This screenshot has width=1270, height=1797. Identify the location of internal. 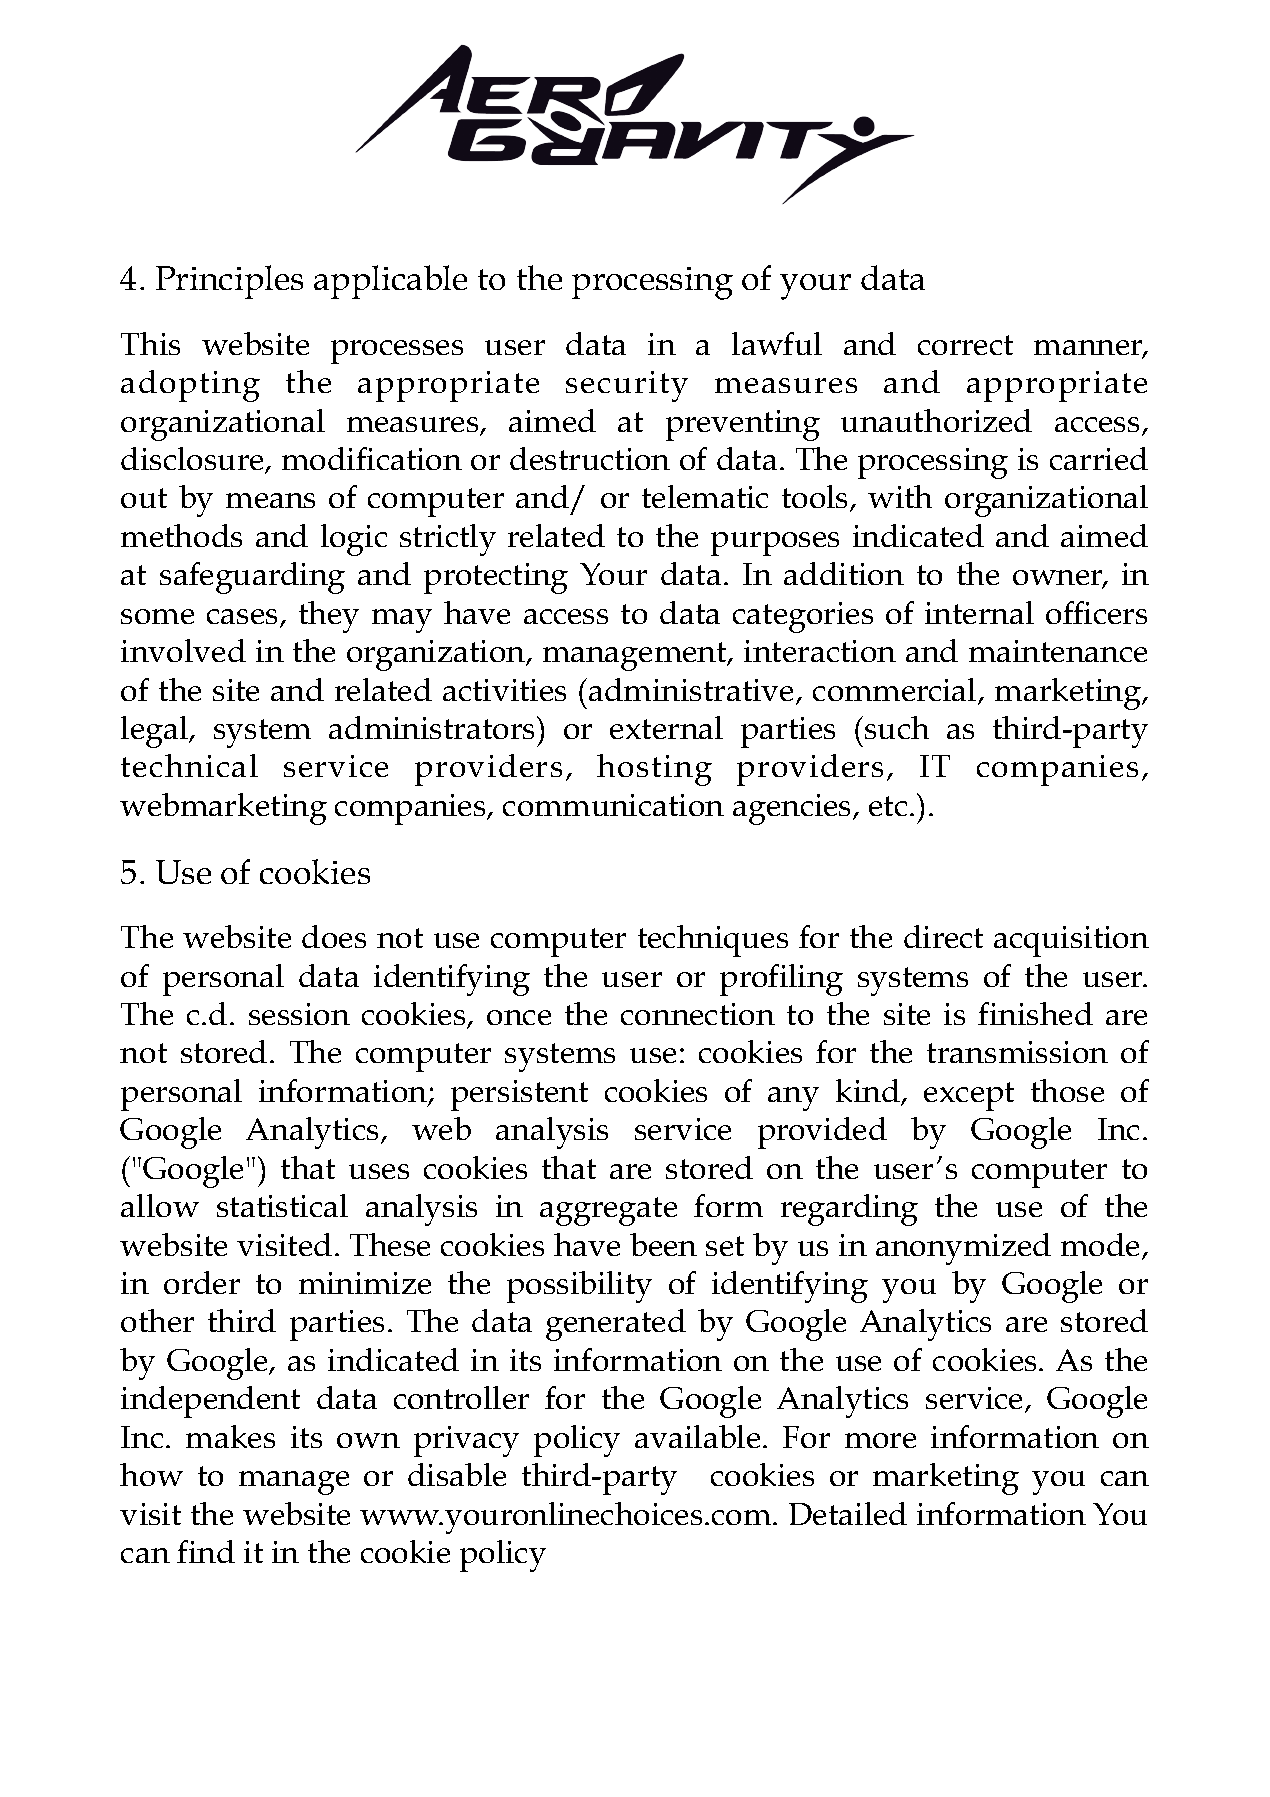
(979, 612).
